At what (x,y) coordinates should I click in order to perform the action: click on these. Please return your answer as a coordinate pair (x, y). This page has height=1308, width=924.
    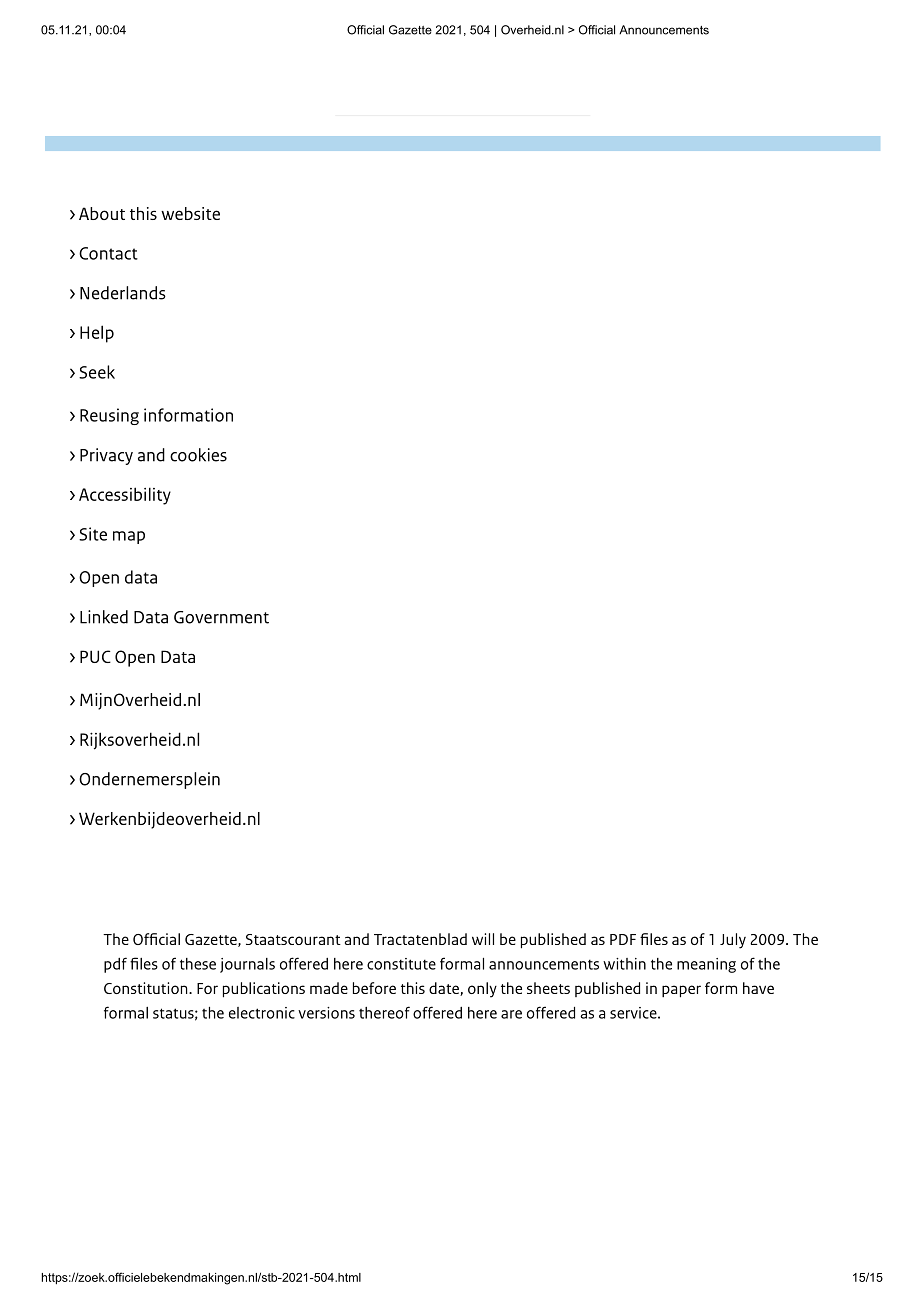
    Looking at the image, I should click on (198, 964).
